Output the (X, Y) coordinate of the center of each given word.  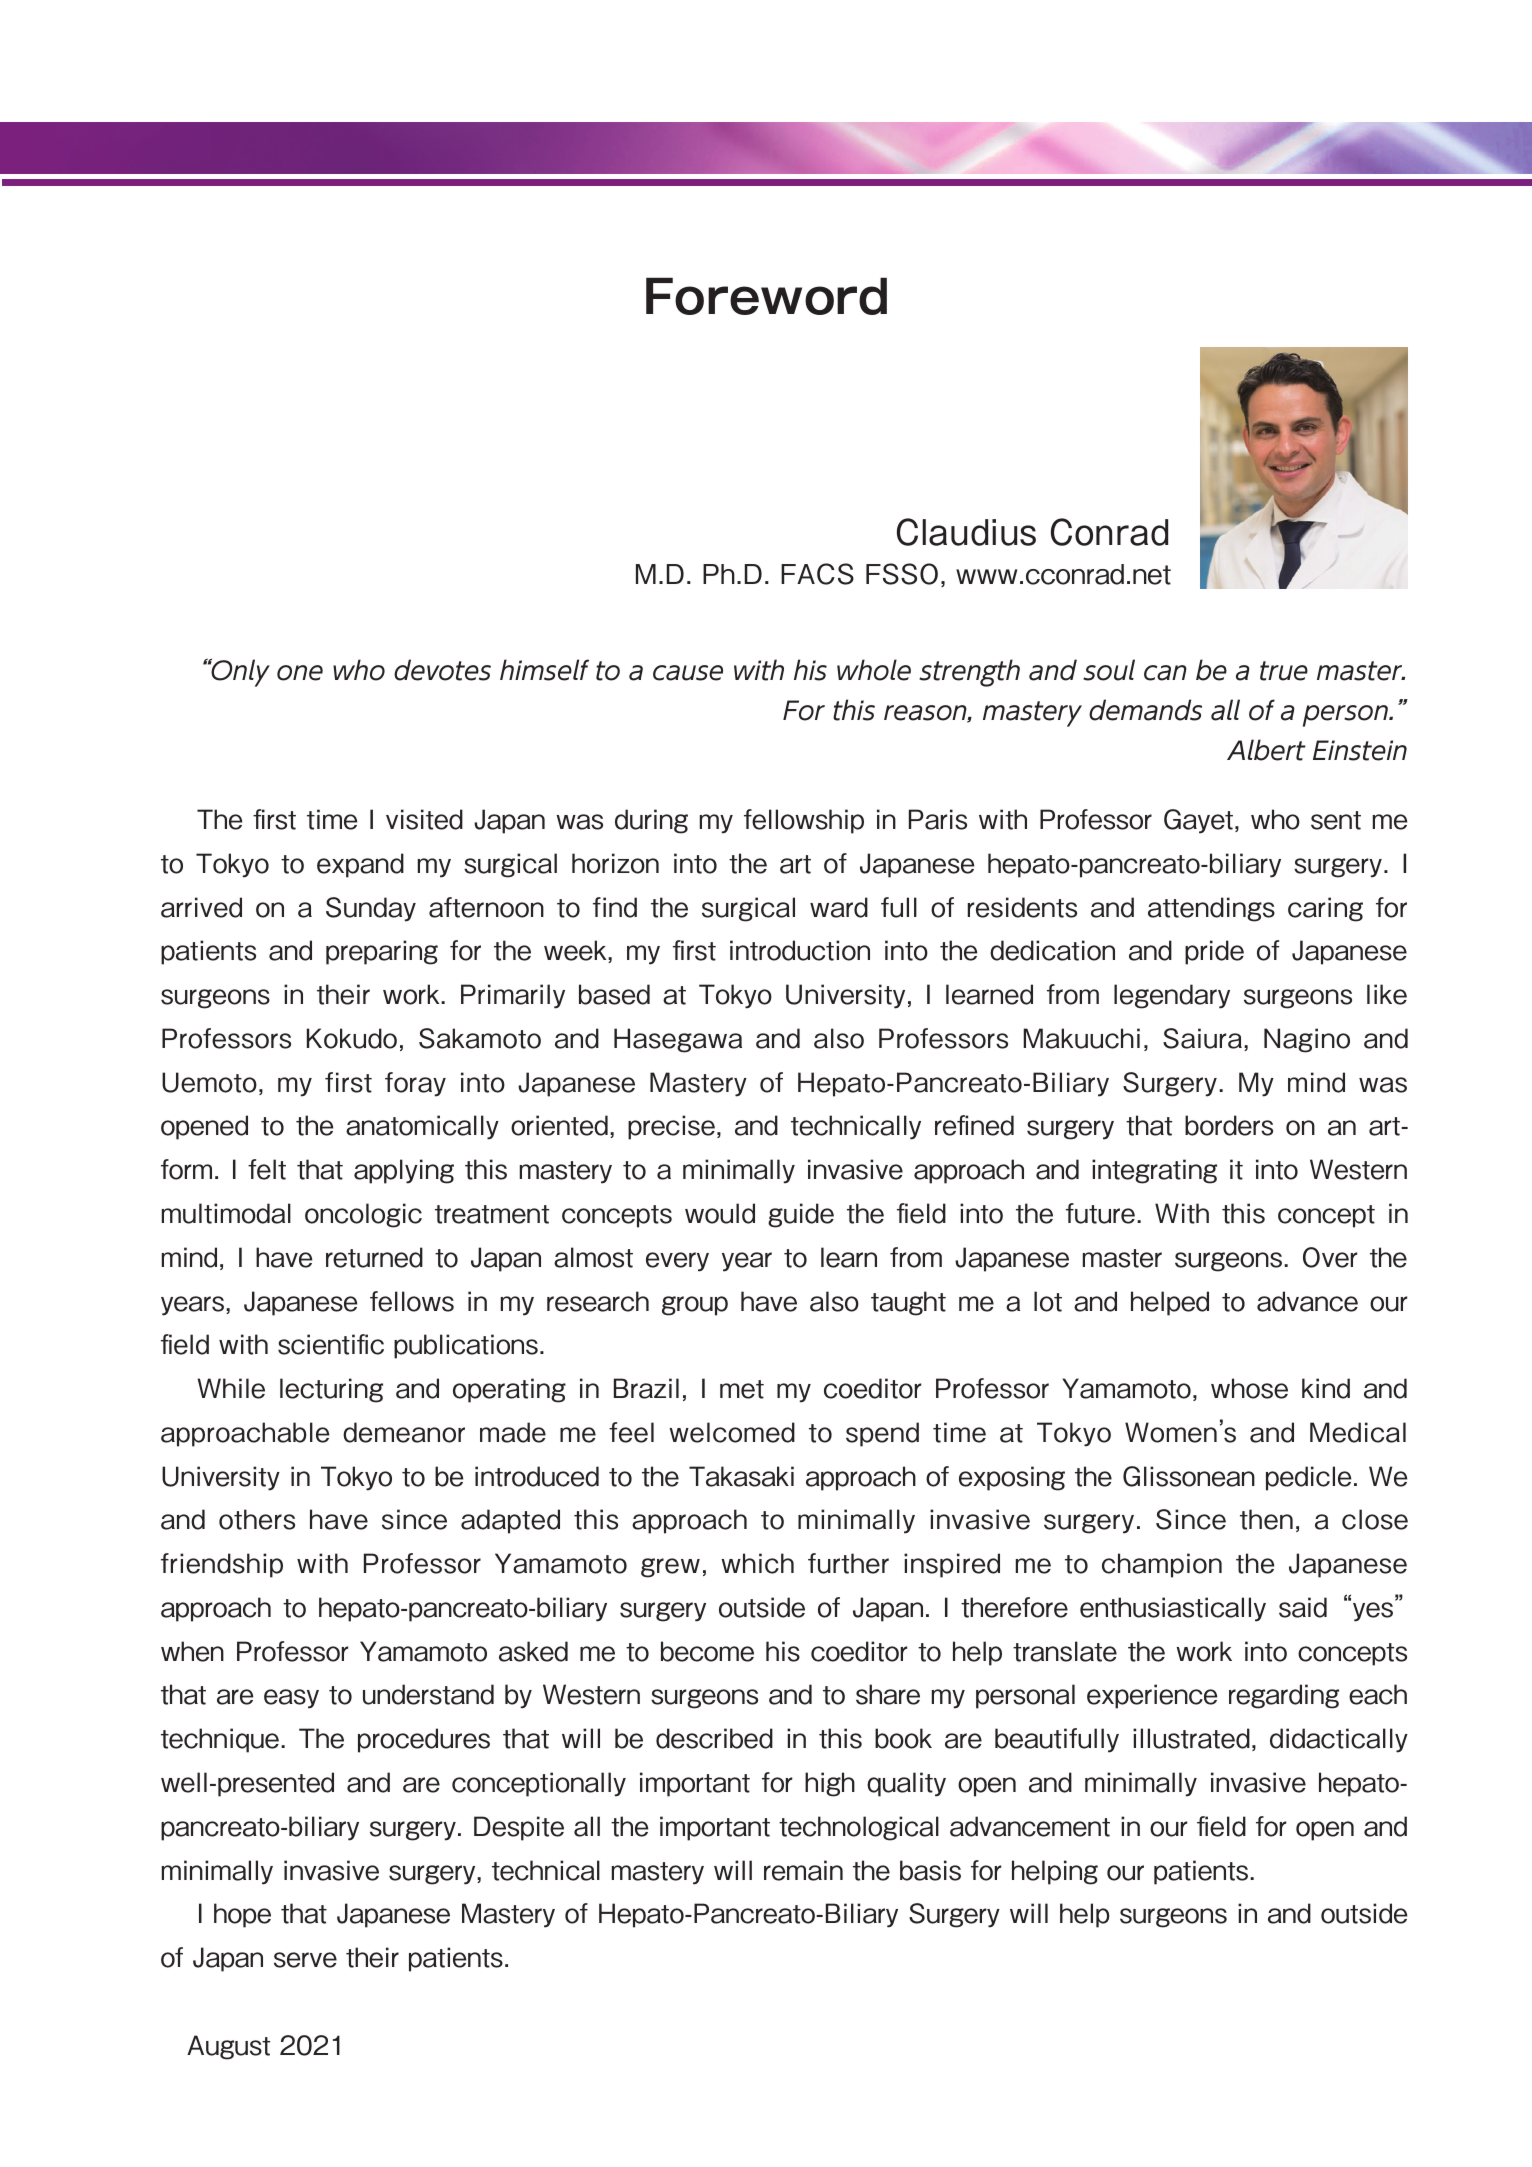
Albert (1266, 750)
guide (801, 1215)
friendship (222, 1565)
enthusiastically (1173, 1609)
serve (305, 1960)
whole (874, 670)
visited (424, 819)
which (757, 1563)
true (1284, 671)
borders (1229, 1125)
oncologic (363, 1215)
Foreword (766, 296)
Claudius (966, 532)
